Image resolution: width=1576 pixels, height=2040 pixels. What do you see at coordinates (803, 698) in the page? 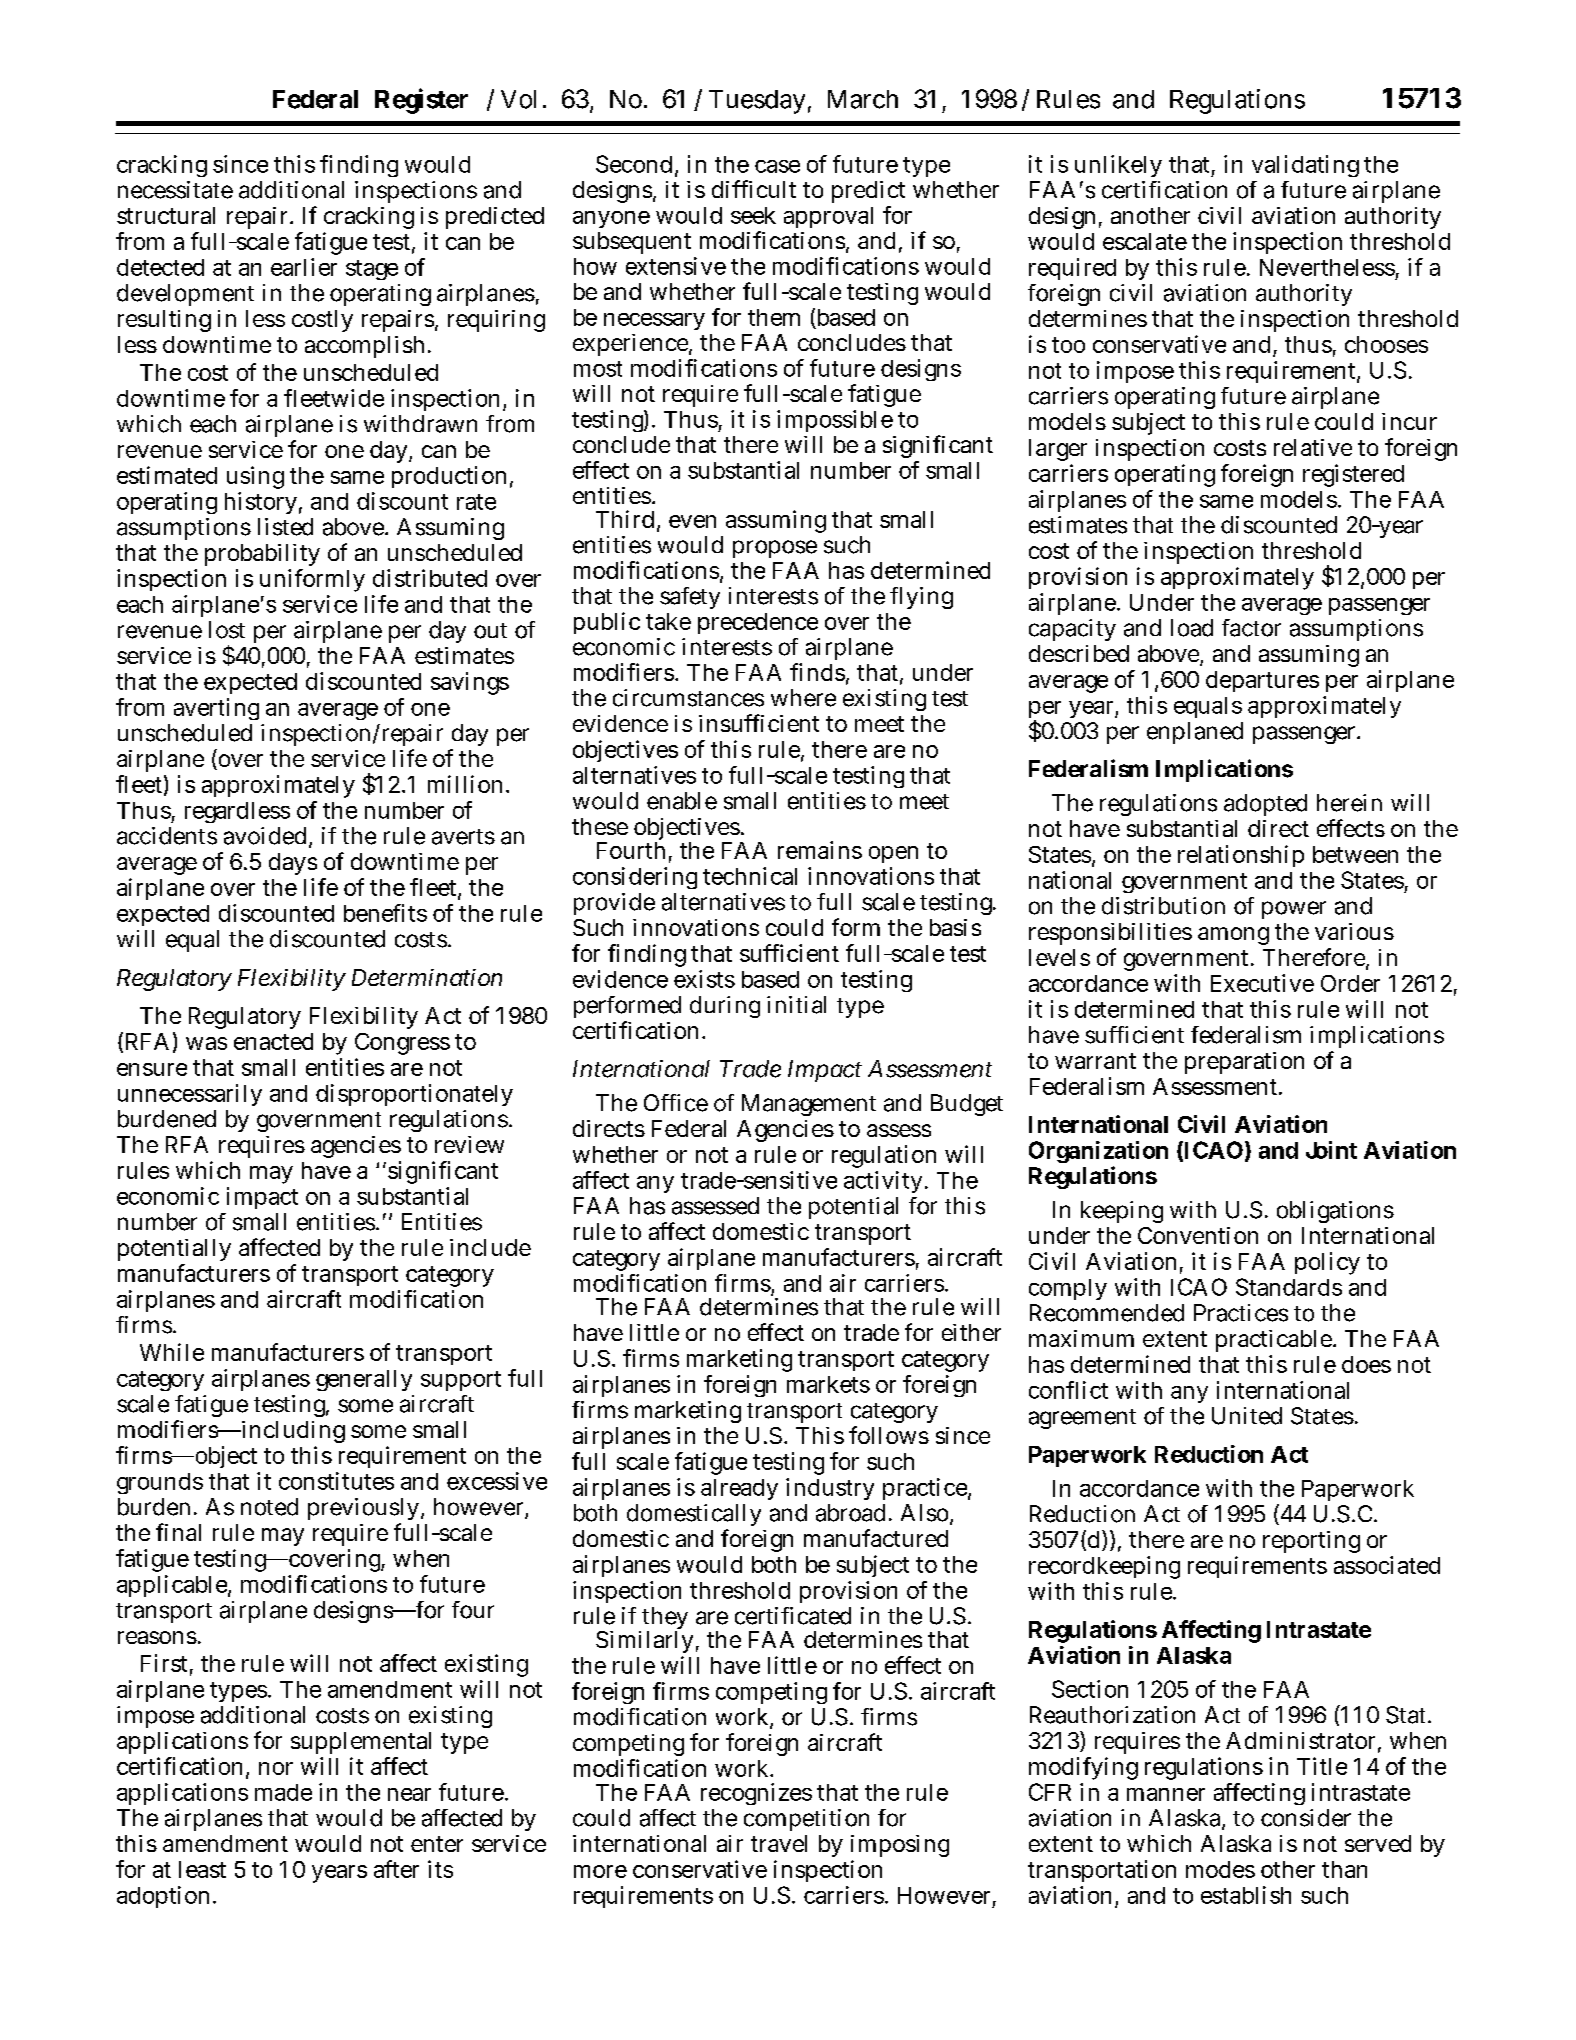
I see `where` at bounding box center [803, 698].
